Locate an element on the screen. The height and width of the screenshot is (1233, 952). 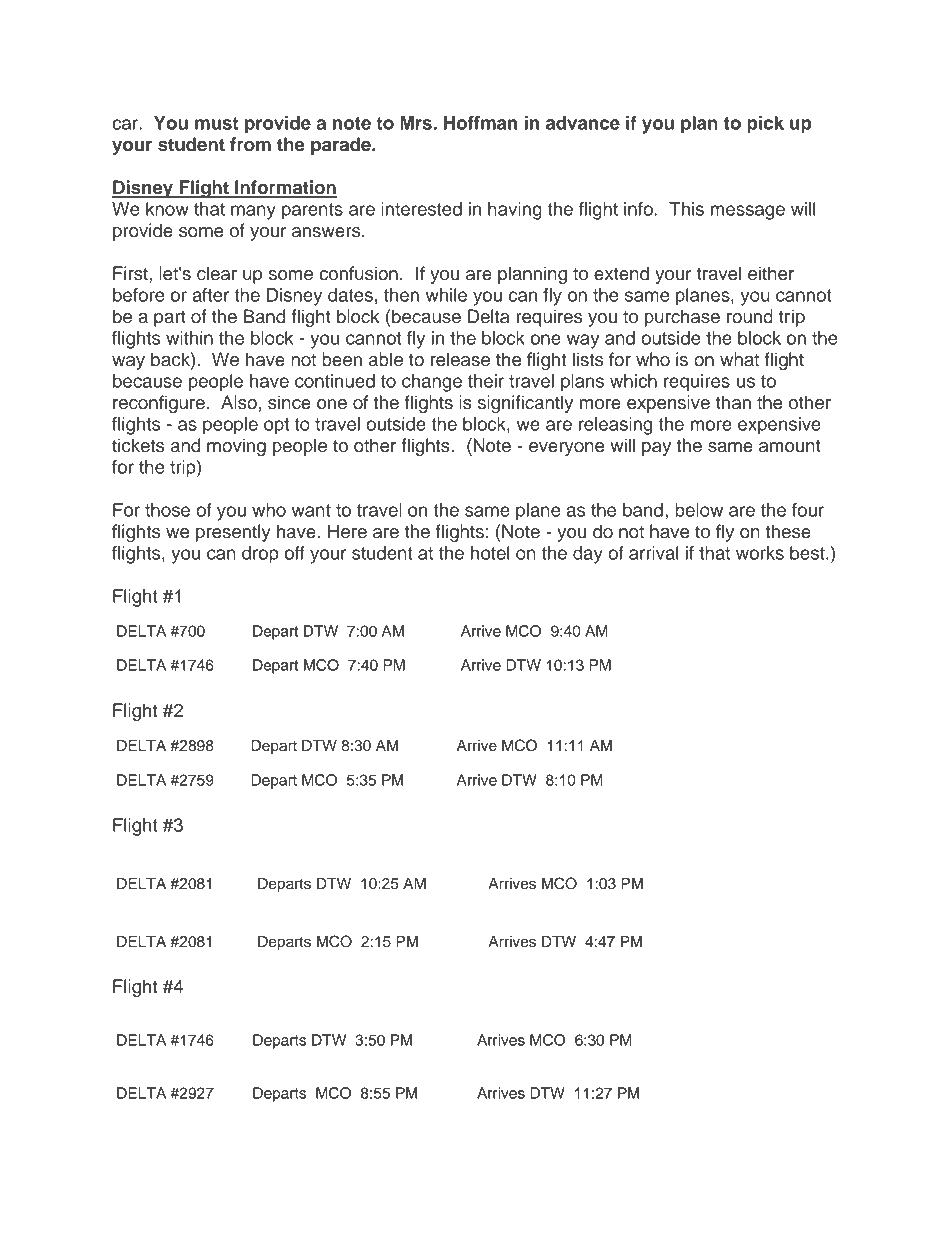
while is located at coordinates (446, 295).
